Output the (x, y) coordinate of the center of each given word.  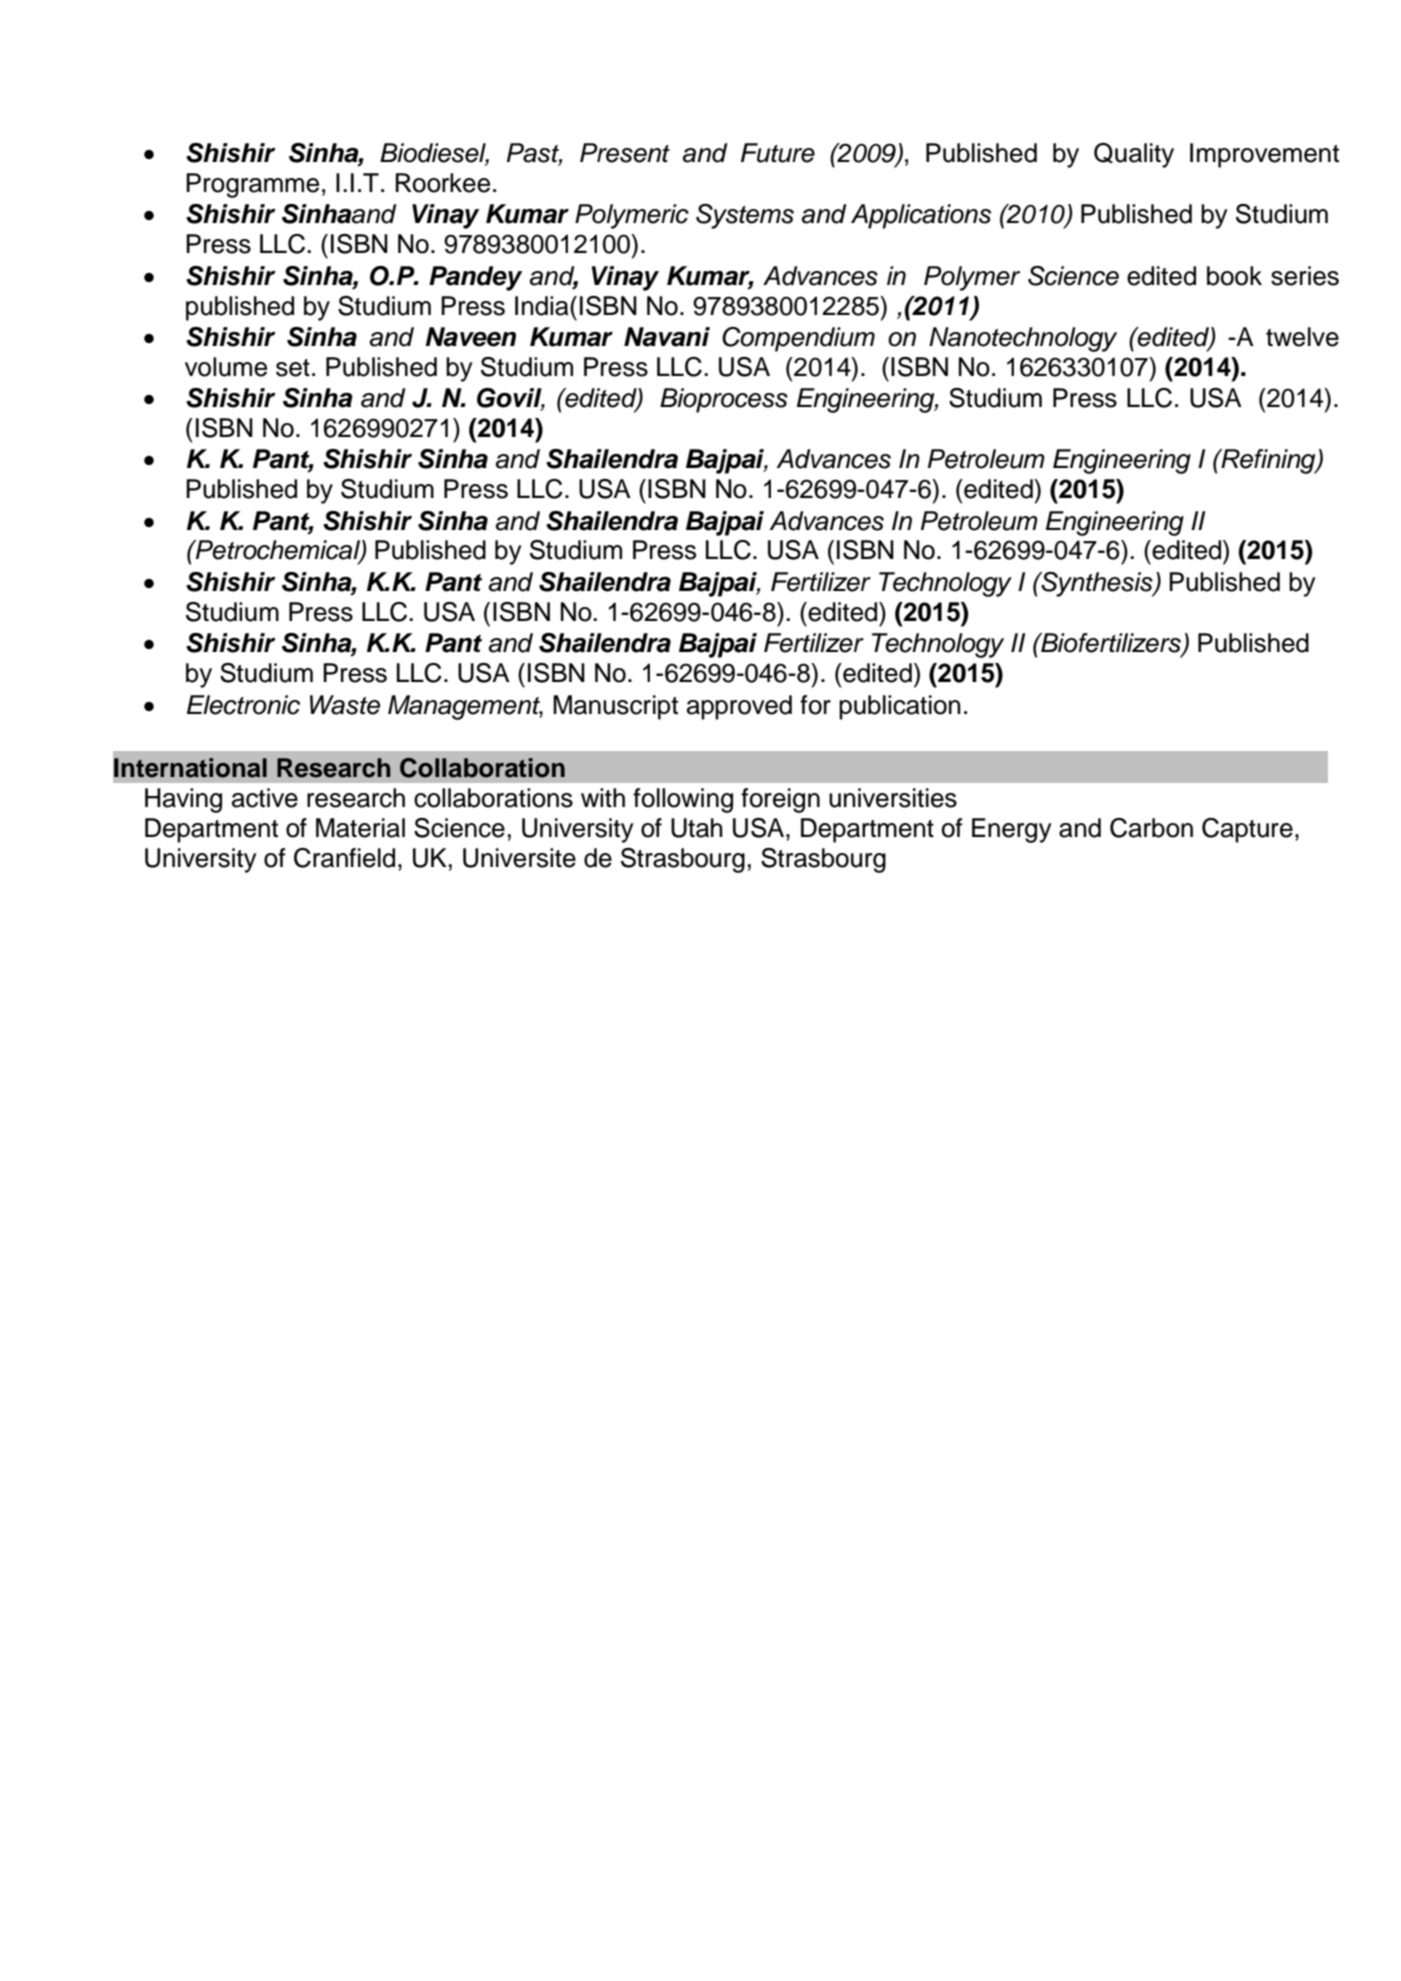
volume (226, 367)
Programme (252, 185)
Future (778, 153)
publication (900, 707)
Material (360, 828)
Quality (1134, 155)
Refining (1268, 461)
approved (739, 707)
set (293, 368)
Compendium (798, 339)
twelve (1302, 337)
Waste (345, 705)
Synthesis (1097, 584)
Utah (697, 828)
